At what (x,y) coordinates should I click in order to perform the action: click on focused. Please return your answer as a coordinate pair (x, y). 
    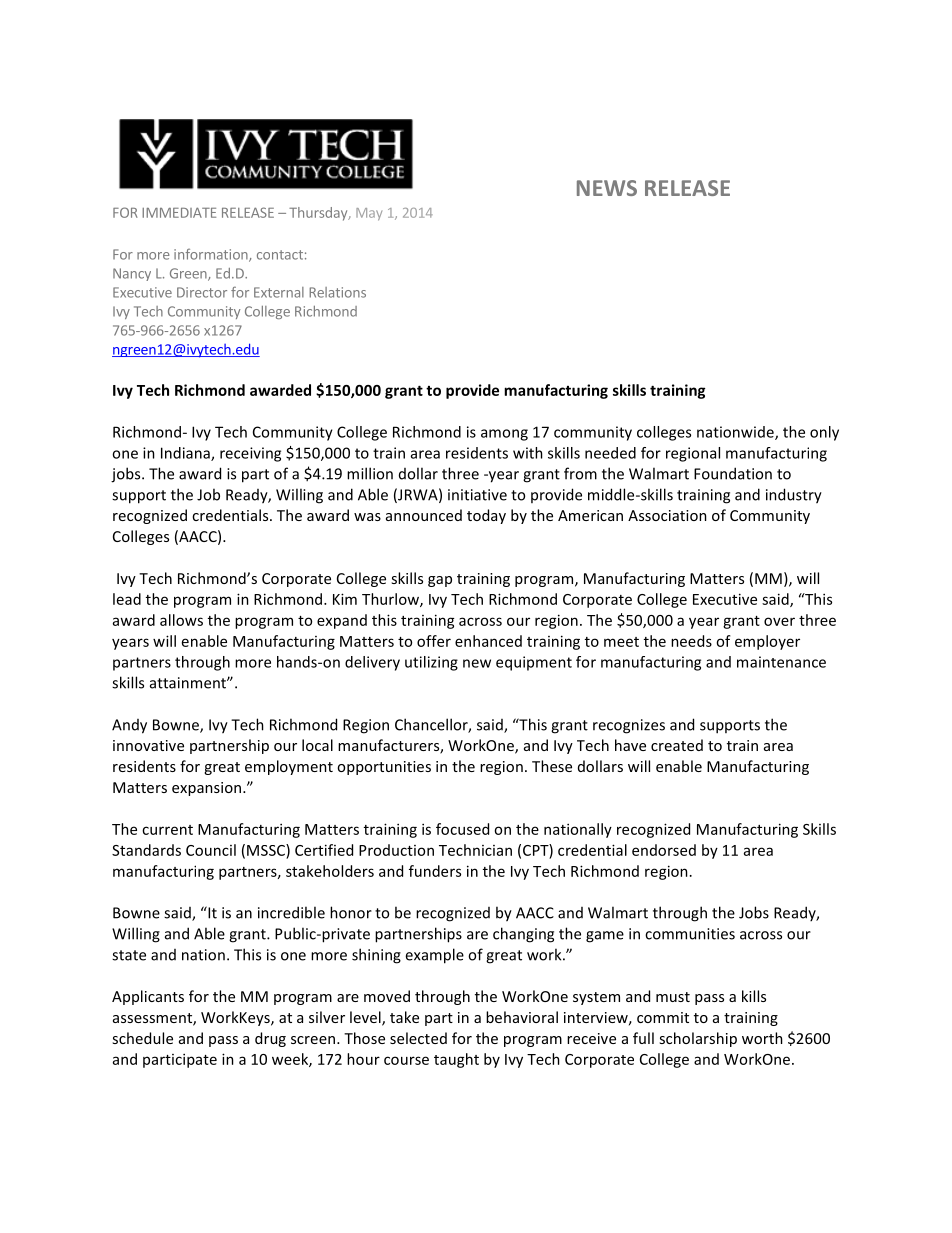
    Looking at the image, I should click on (462, 829).
